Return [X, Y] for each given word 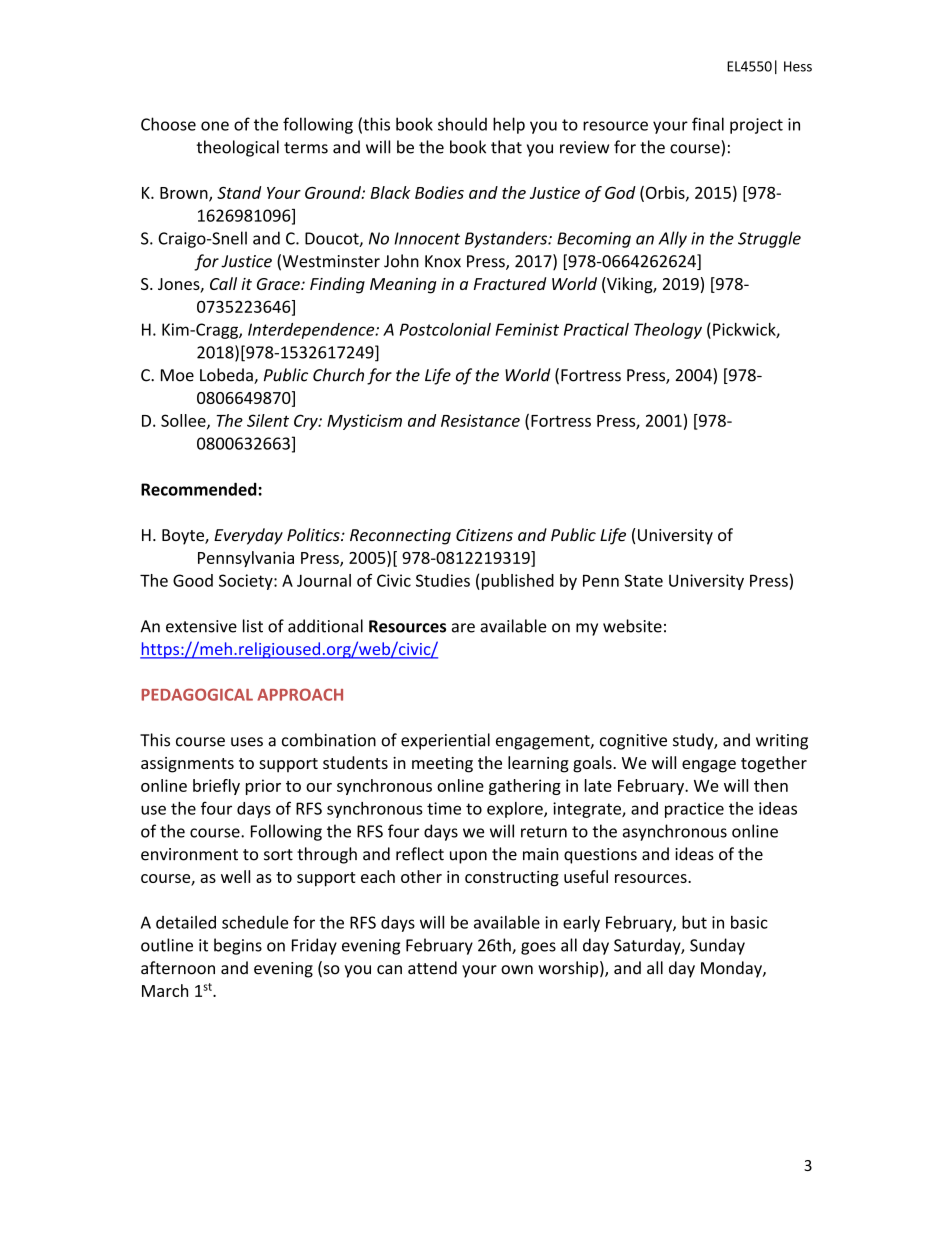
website [632, 626]
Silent [268, 420]
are [463, 628]
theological [237, 148]
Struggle [769, 239]
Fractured [510, 283]
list [253, 626]
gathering [525, 787]
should [462, 124]
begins [238, 946]
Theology [668, 331]
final [708, 124]
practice [694, 810]
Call [223, 283]
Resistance [480, 420]
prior [263, 787]
